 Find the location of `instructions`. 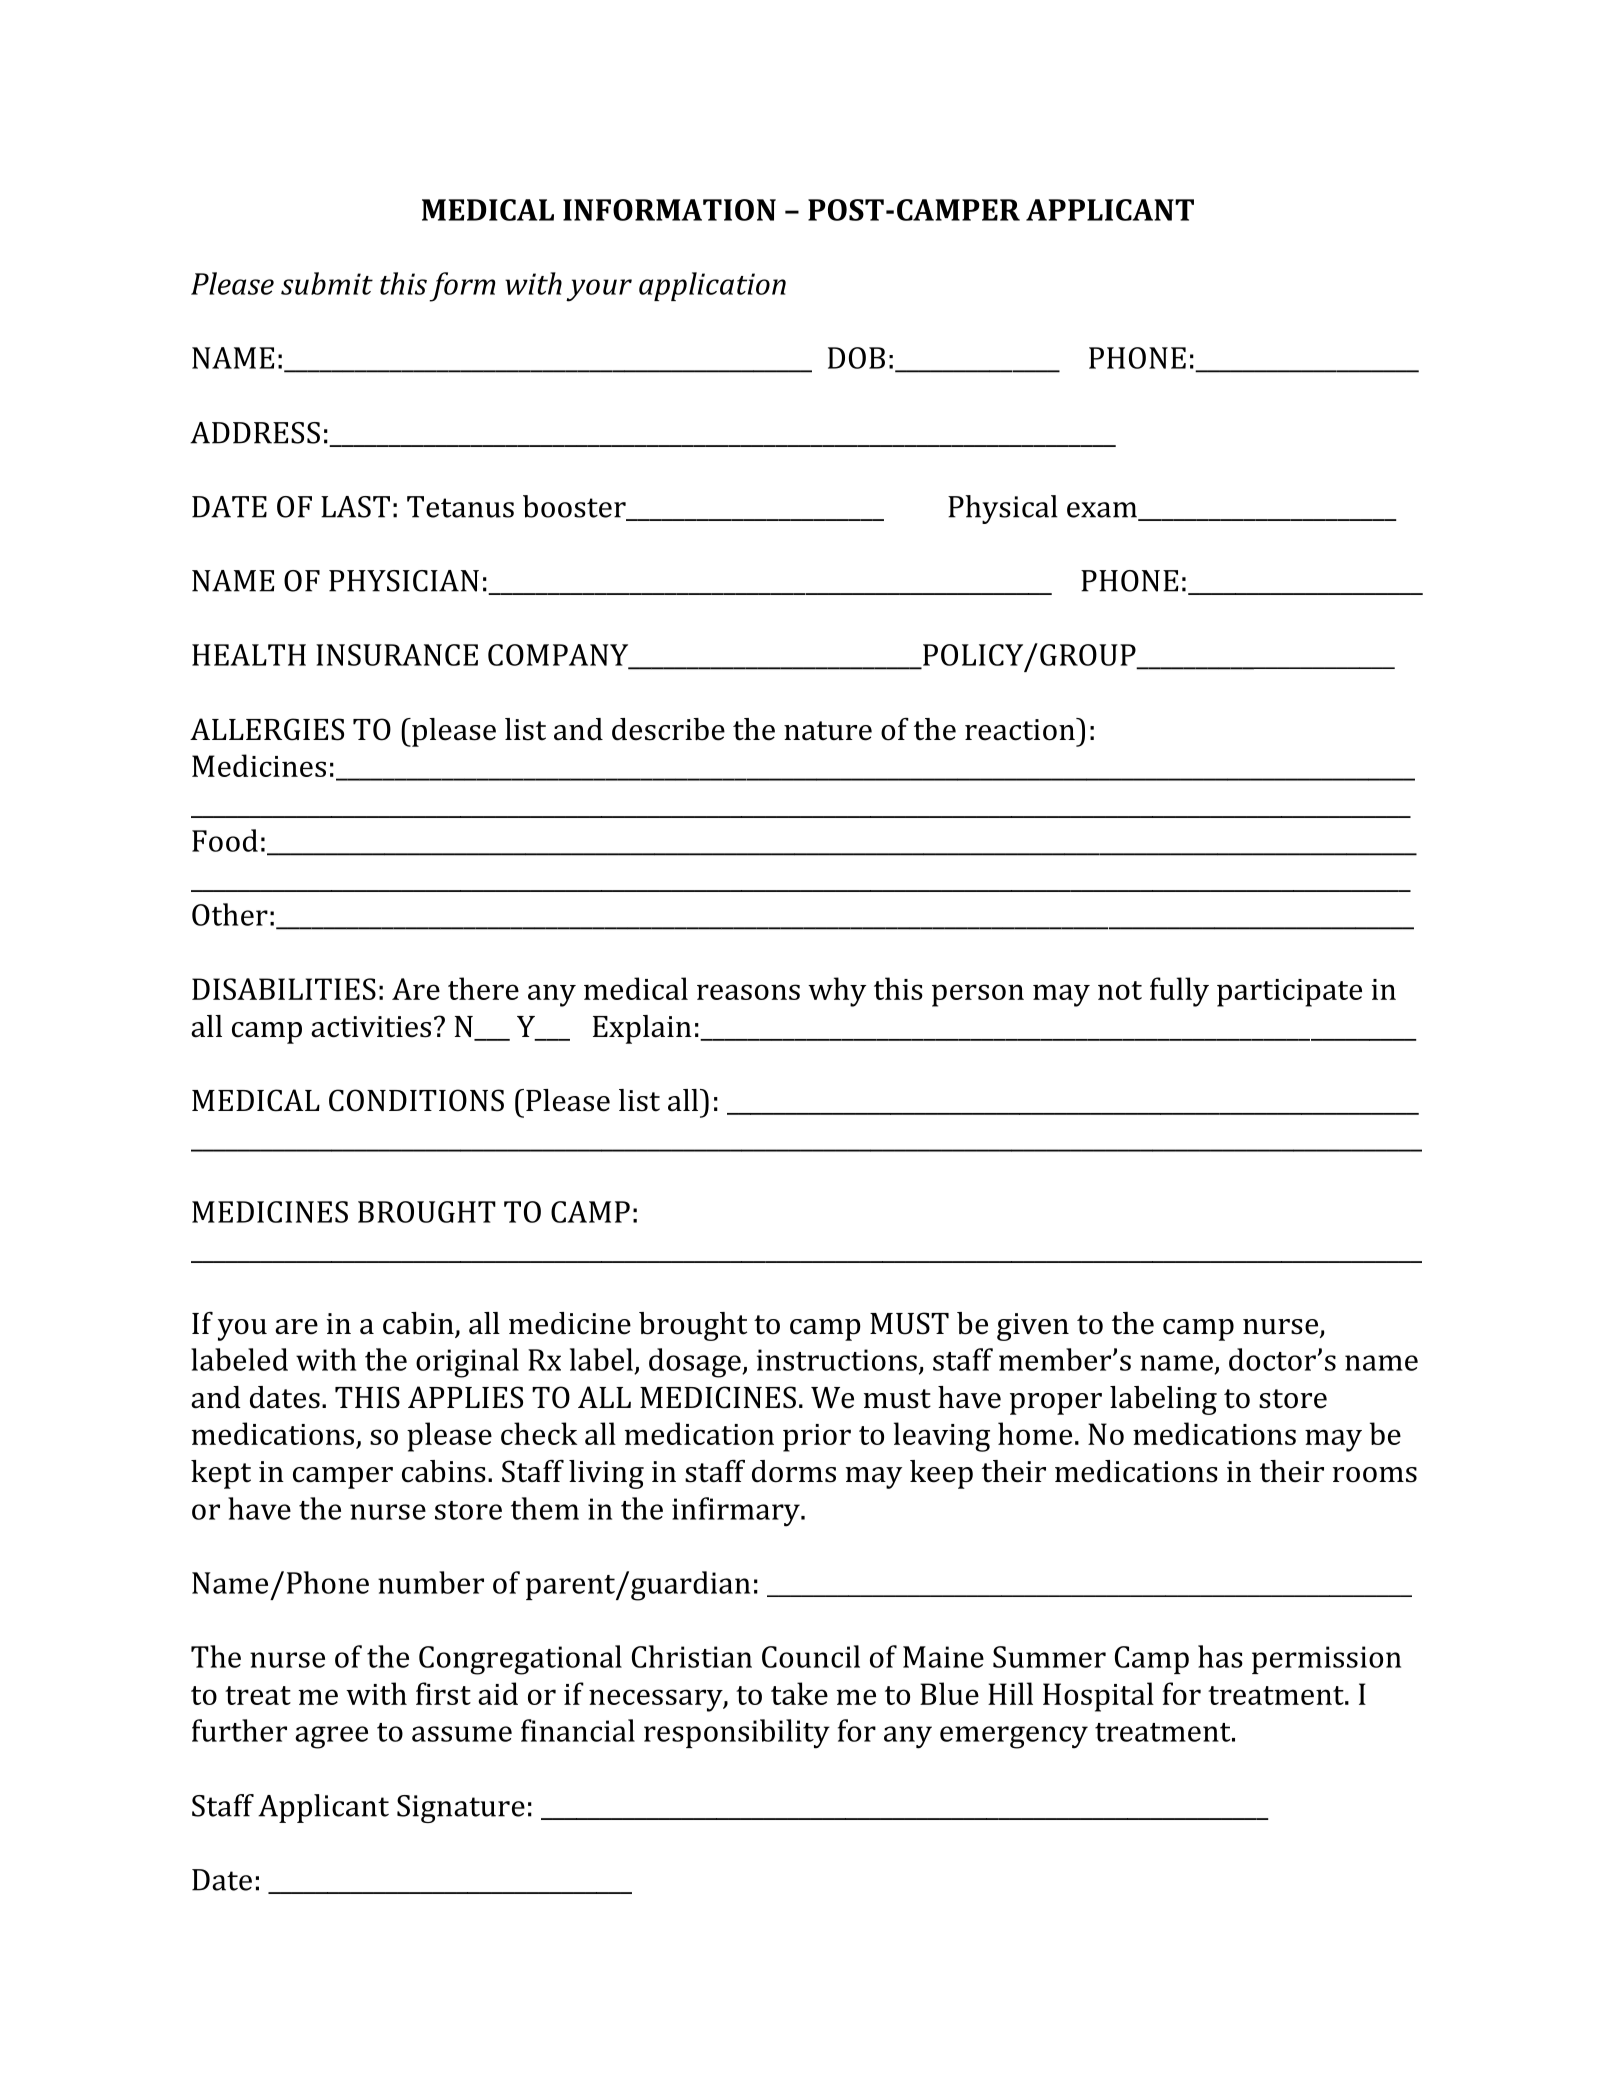

instructions is located at coordinates (837, 1360).
